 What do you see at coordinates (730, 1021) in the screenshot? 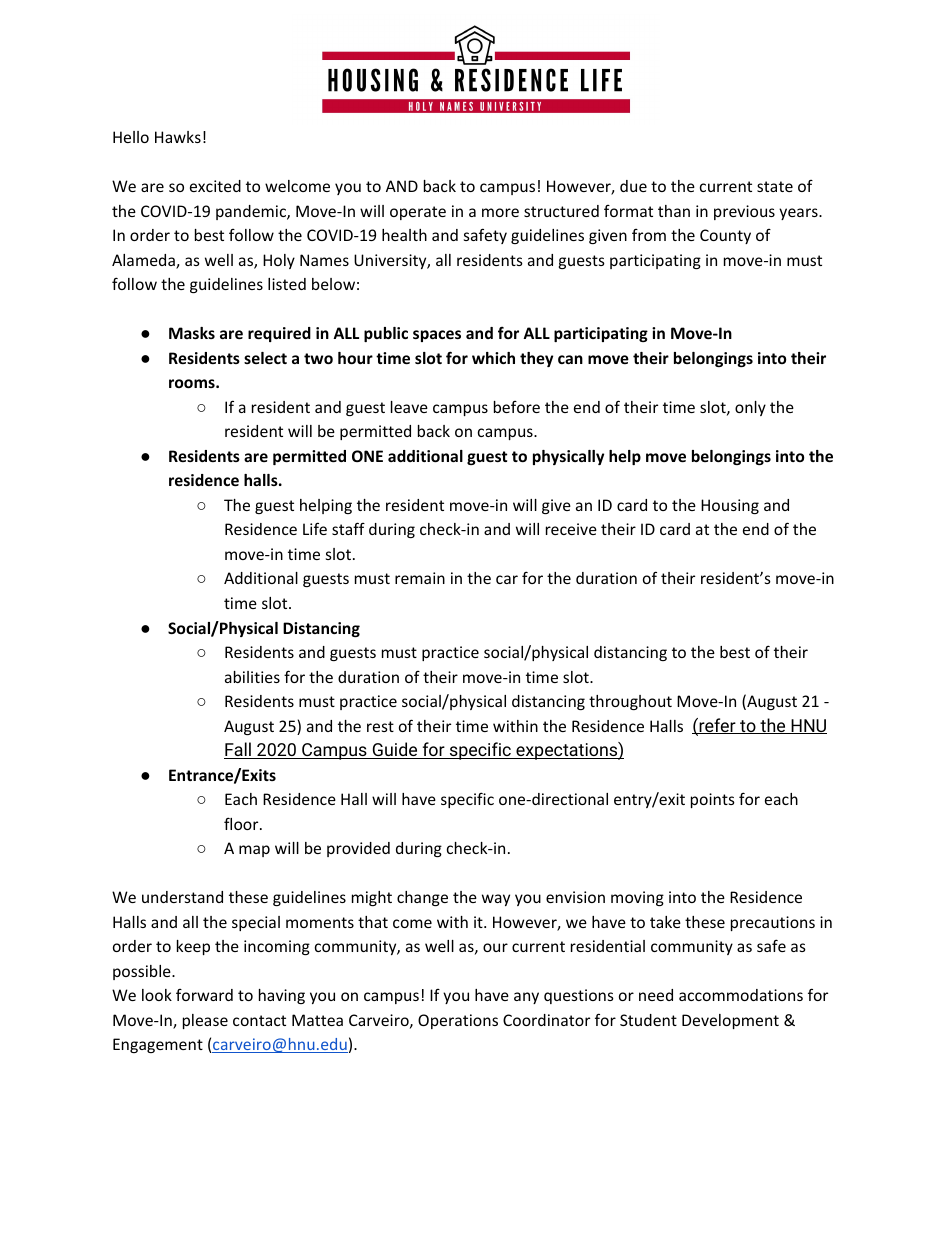
I see `Development` at bounding box center [730, 1021].
